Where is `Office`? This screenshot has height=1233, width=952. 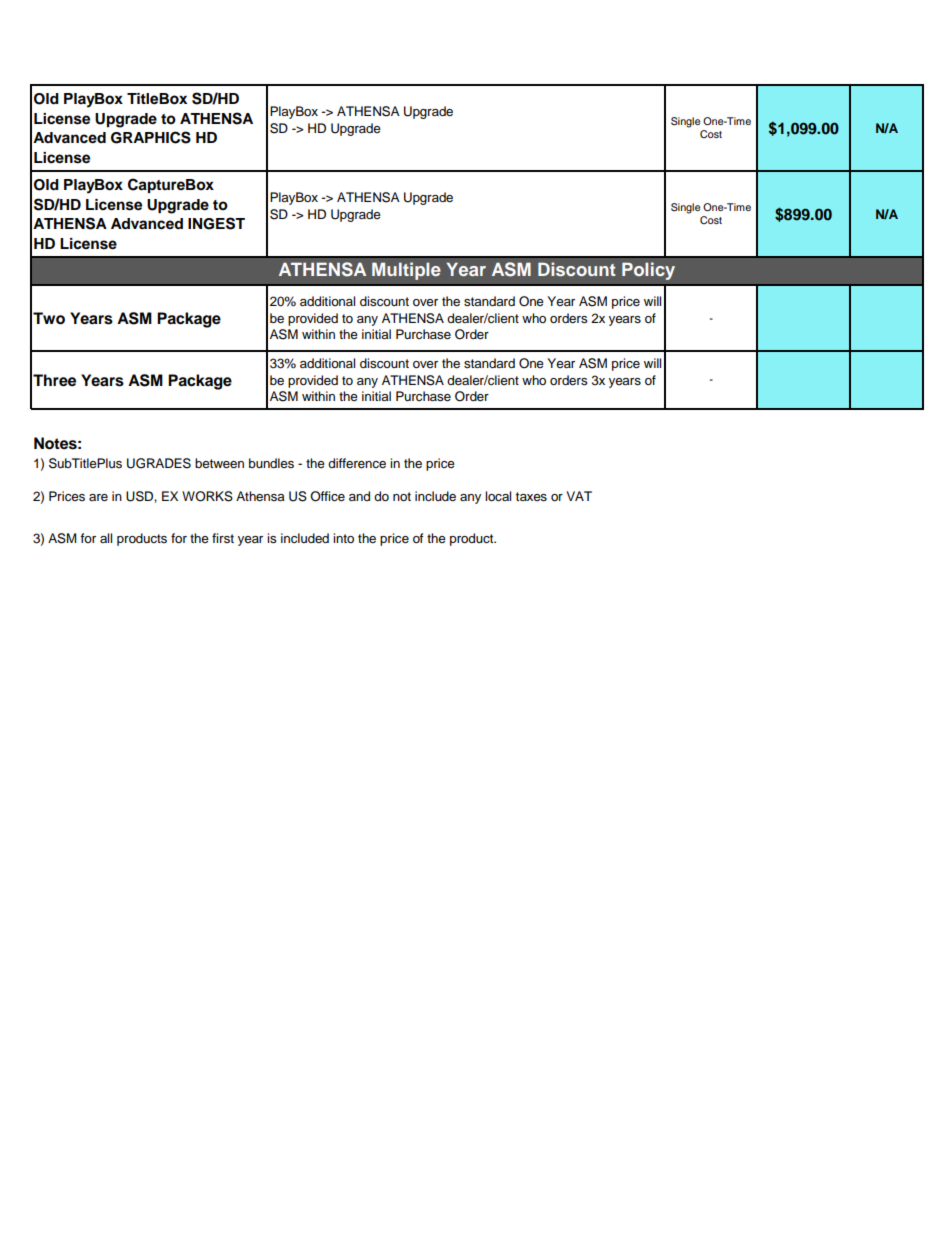
Office is located at coordinates (327, 496).
